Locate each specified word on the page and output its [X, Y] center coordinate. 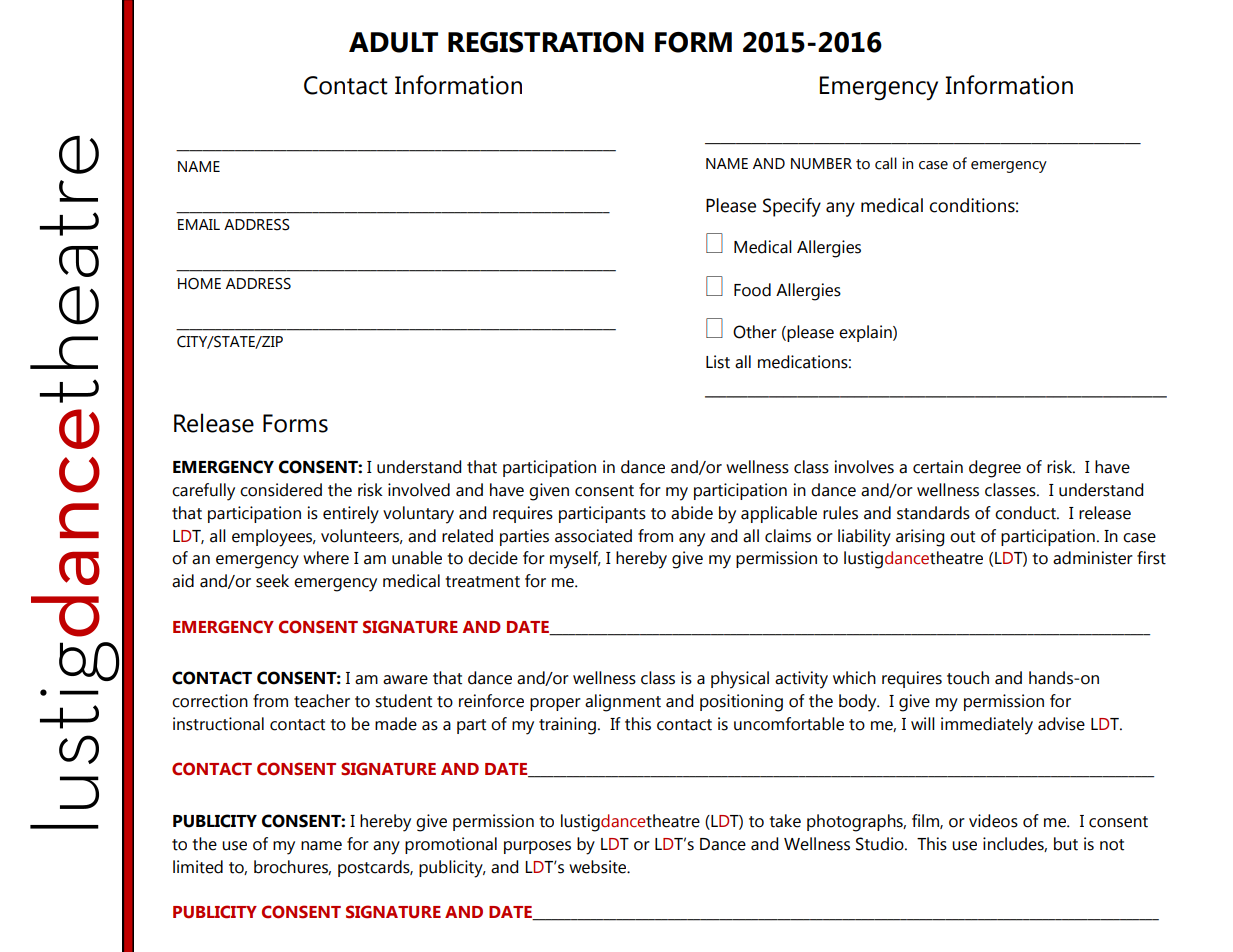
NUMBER [821, 164]
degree [995, 469]
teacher [322, 701]
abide [692, 513]
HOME [199, 284]
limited [198, 867]
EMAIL [199, 224]
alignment [623, 703]
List [718, 362]
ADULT [393, 42]
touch [968, 678]
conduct [1026, 513]
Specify [792, 207]
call [886, 163]
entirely [351, 515]
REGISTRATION [546, 42]
